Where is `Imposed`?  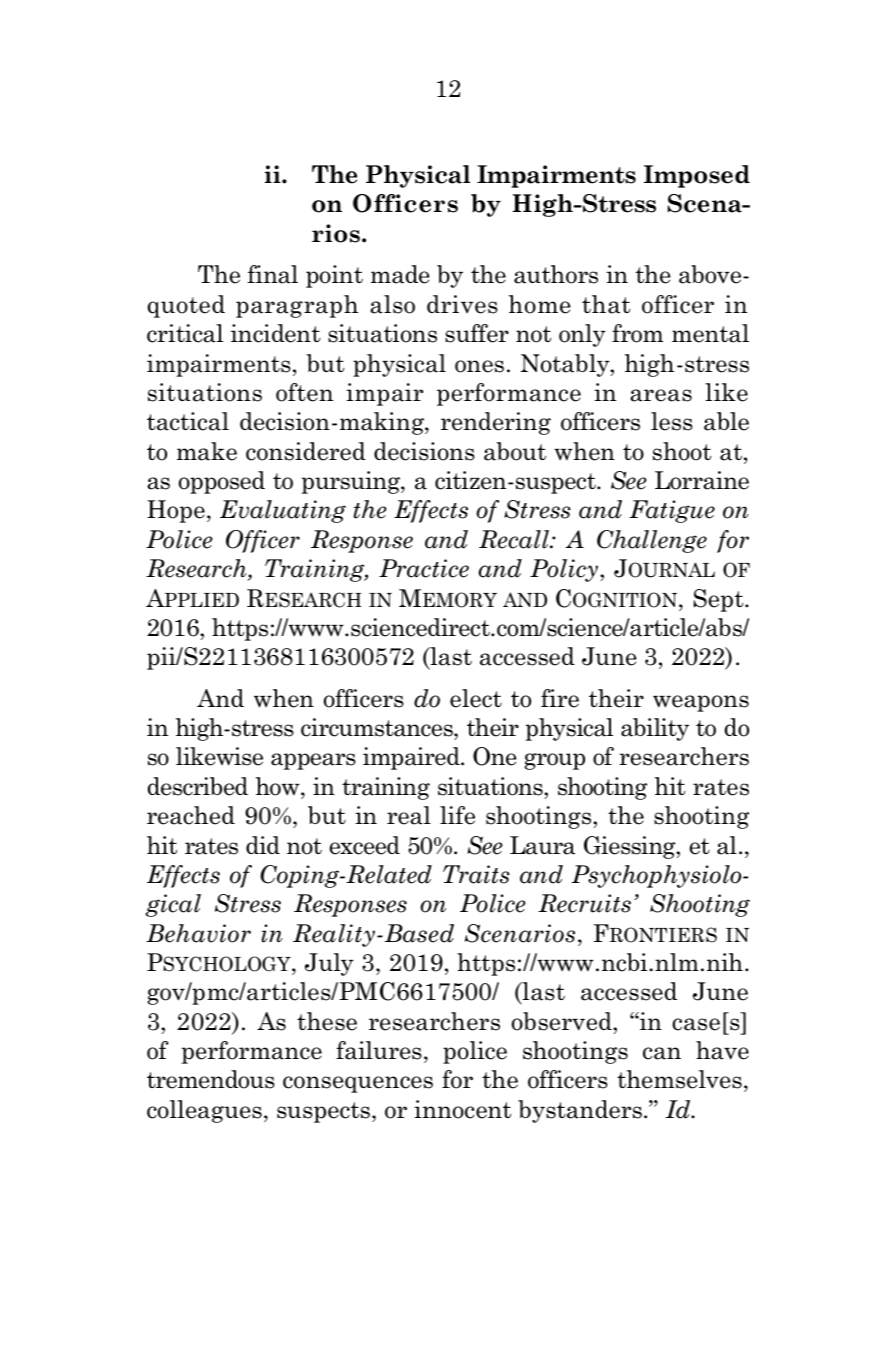 Imposed is located at coordinates (697, 176).
